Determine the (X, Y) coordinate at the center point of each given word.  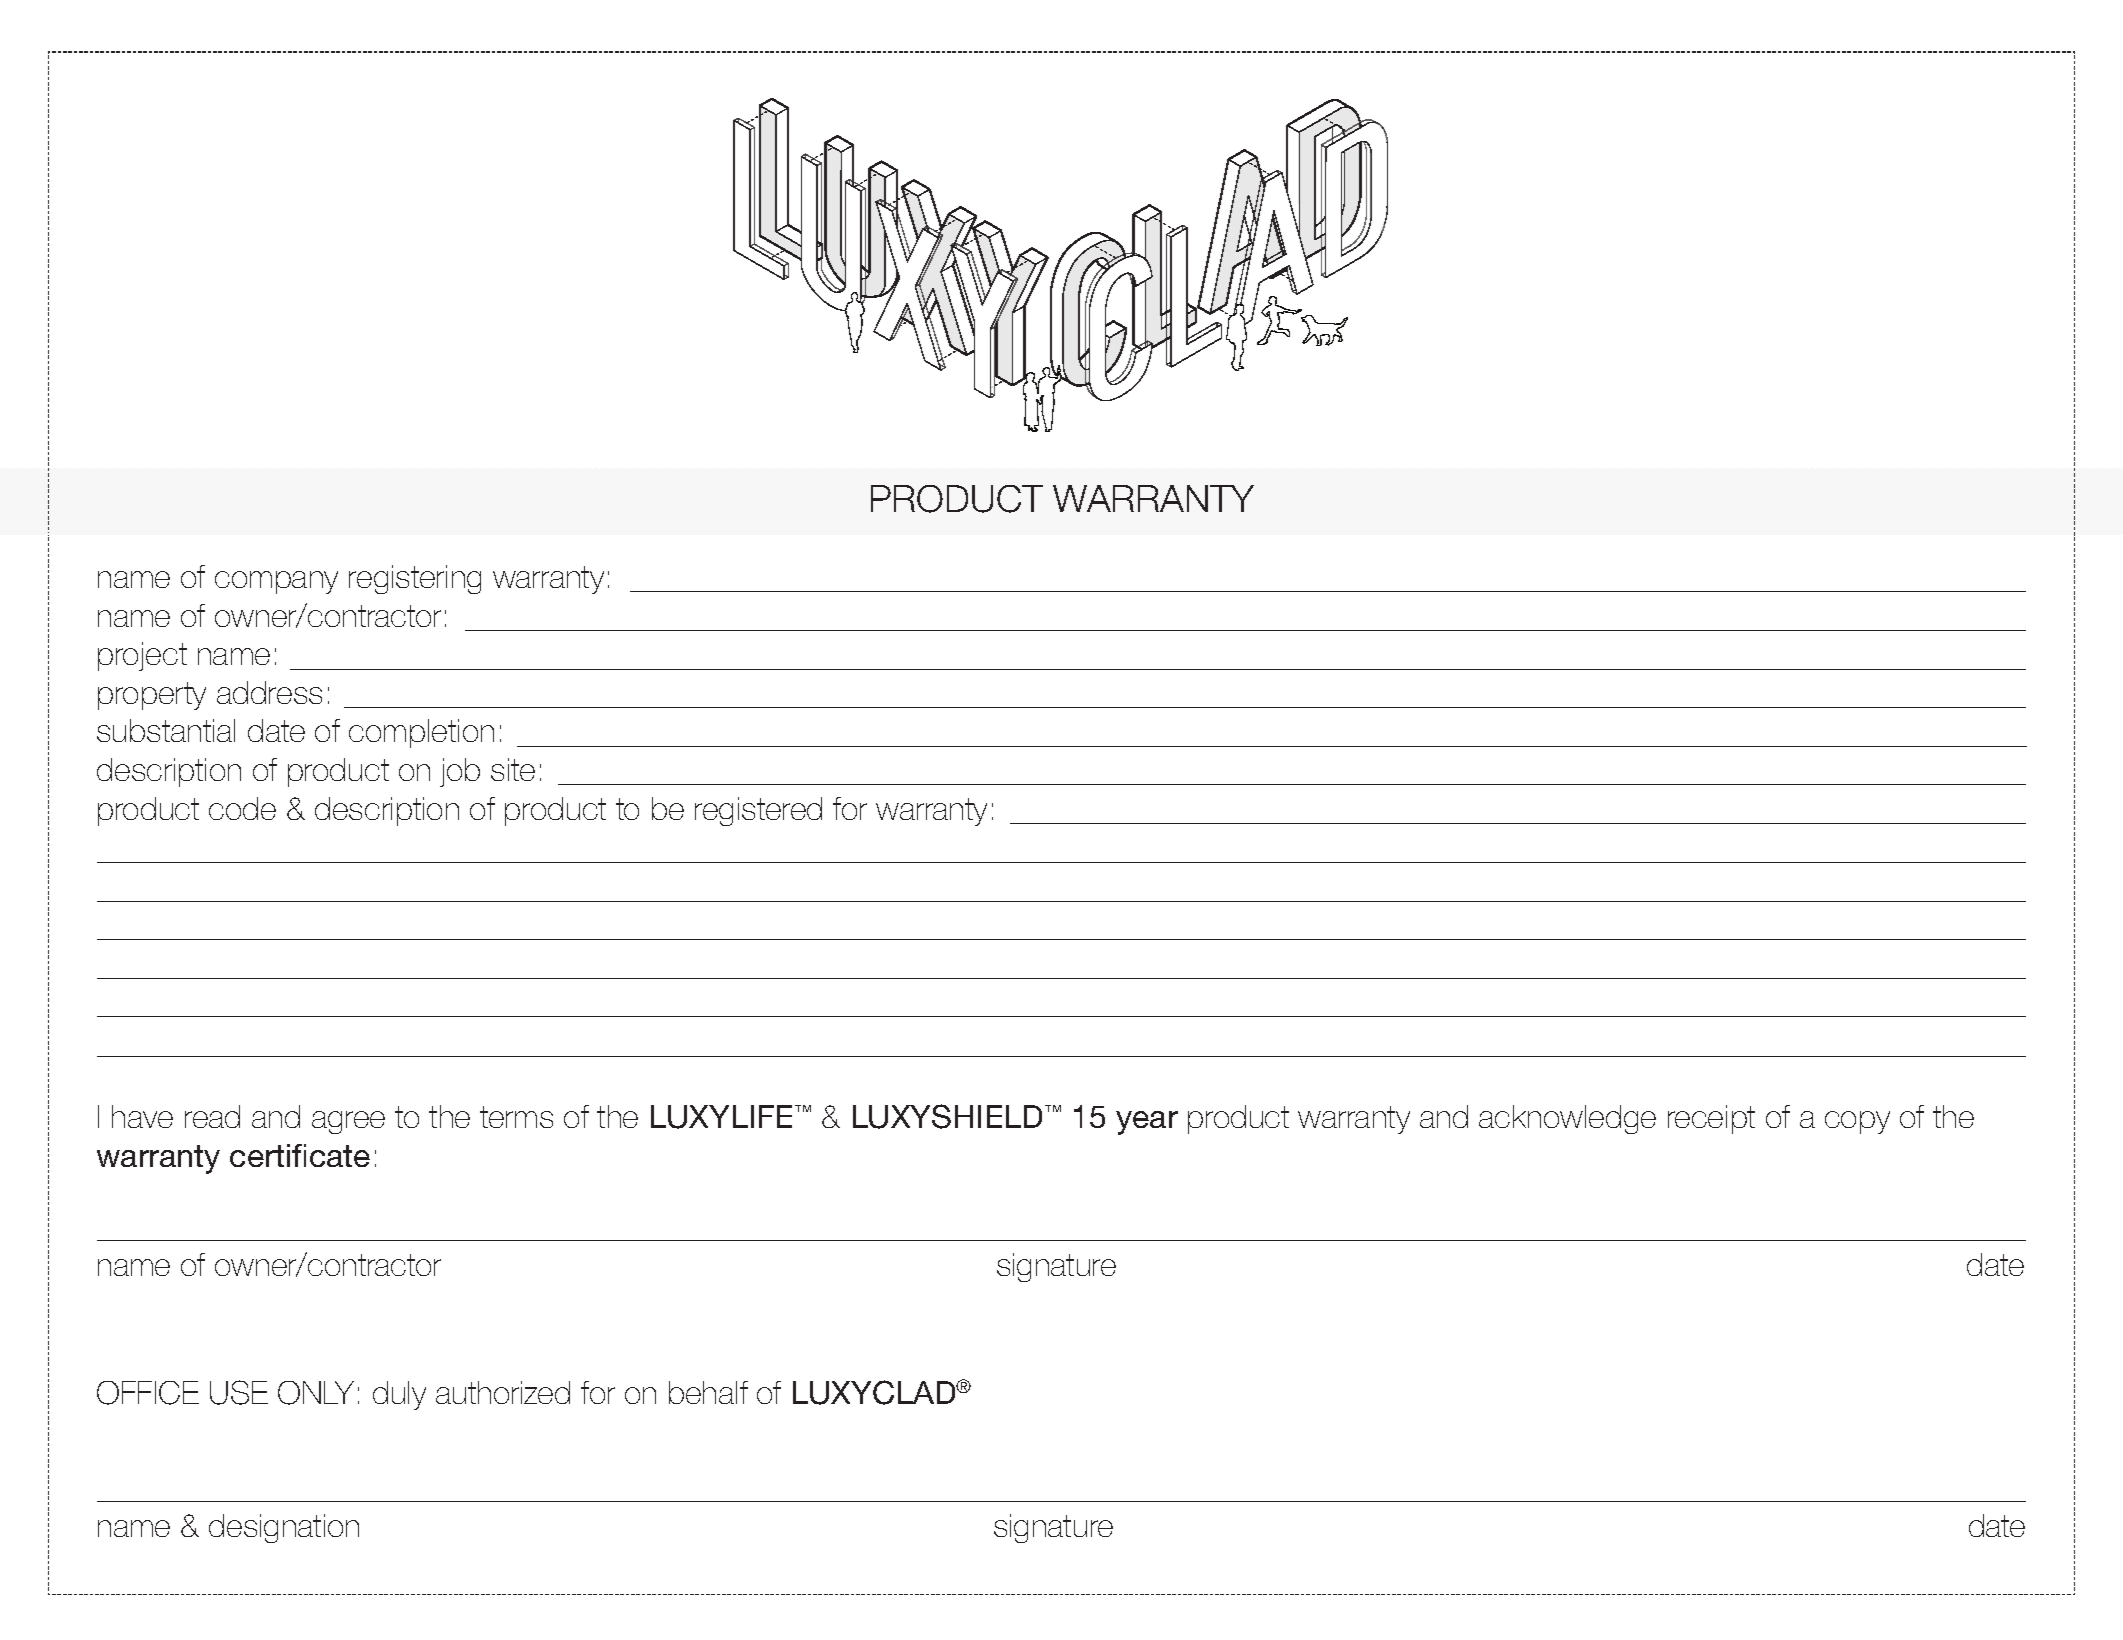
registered (758, 811)
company (276, 582)
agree (348, 1122)
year (1147, 1123)
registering (415, 579)
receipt (1711, 1119)
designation (284, 1528)
